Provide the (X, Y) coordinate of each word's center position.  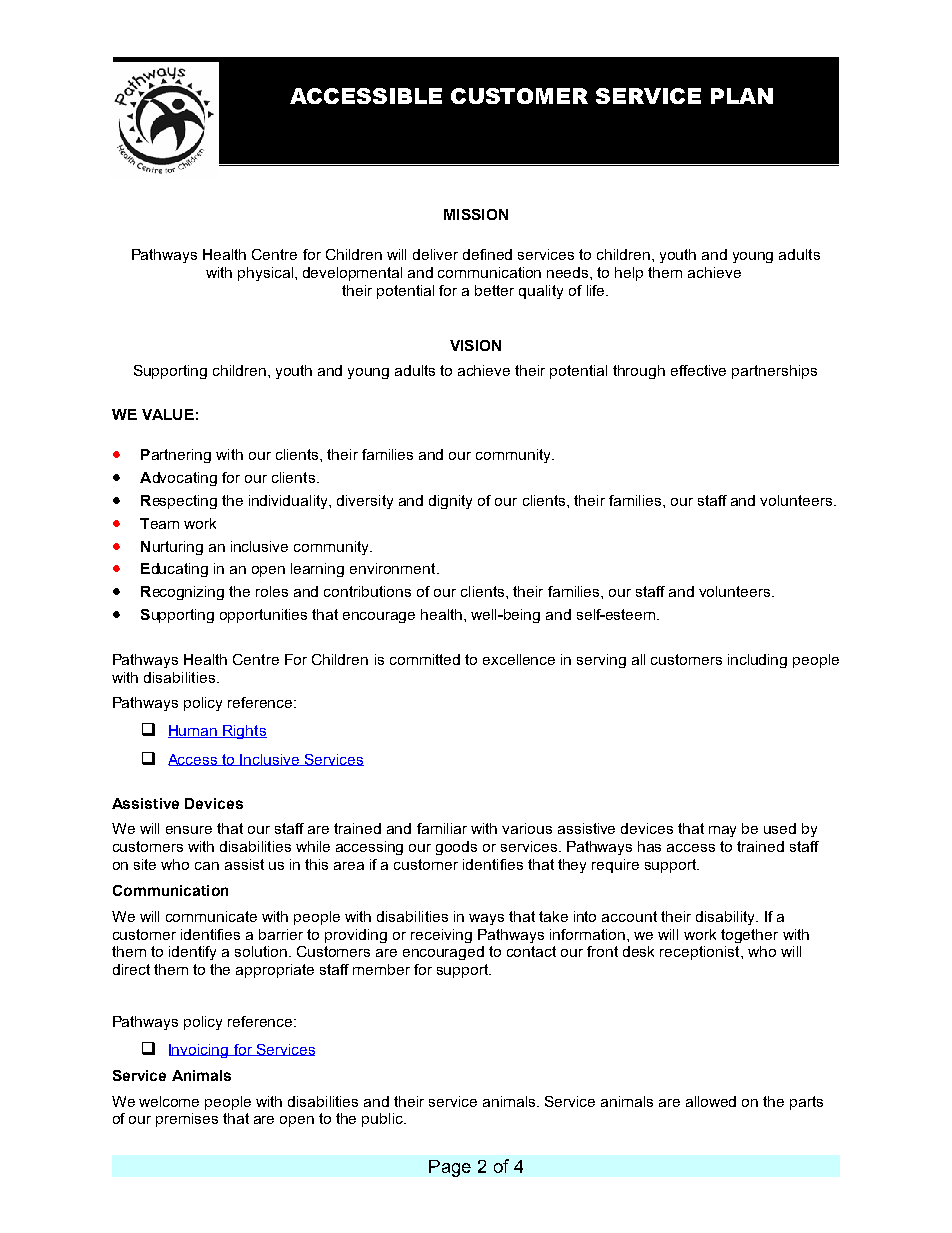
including (757, 661)
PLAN (742, 96)
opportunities (263, 616)
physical (265, 274)
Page (450, 1168)
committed (425, 659)
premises (187, 1120)
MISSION (476, 214)
